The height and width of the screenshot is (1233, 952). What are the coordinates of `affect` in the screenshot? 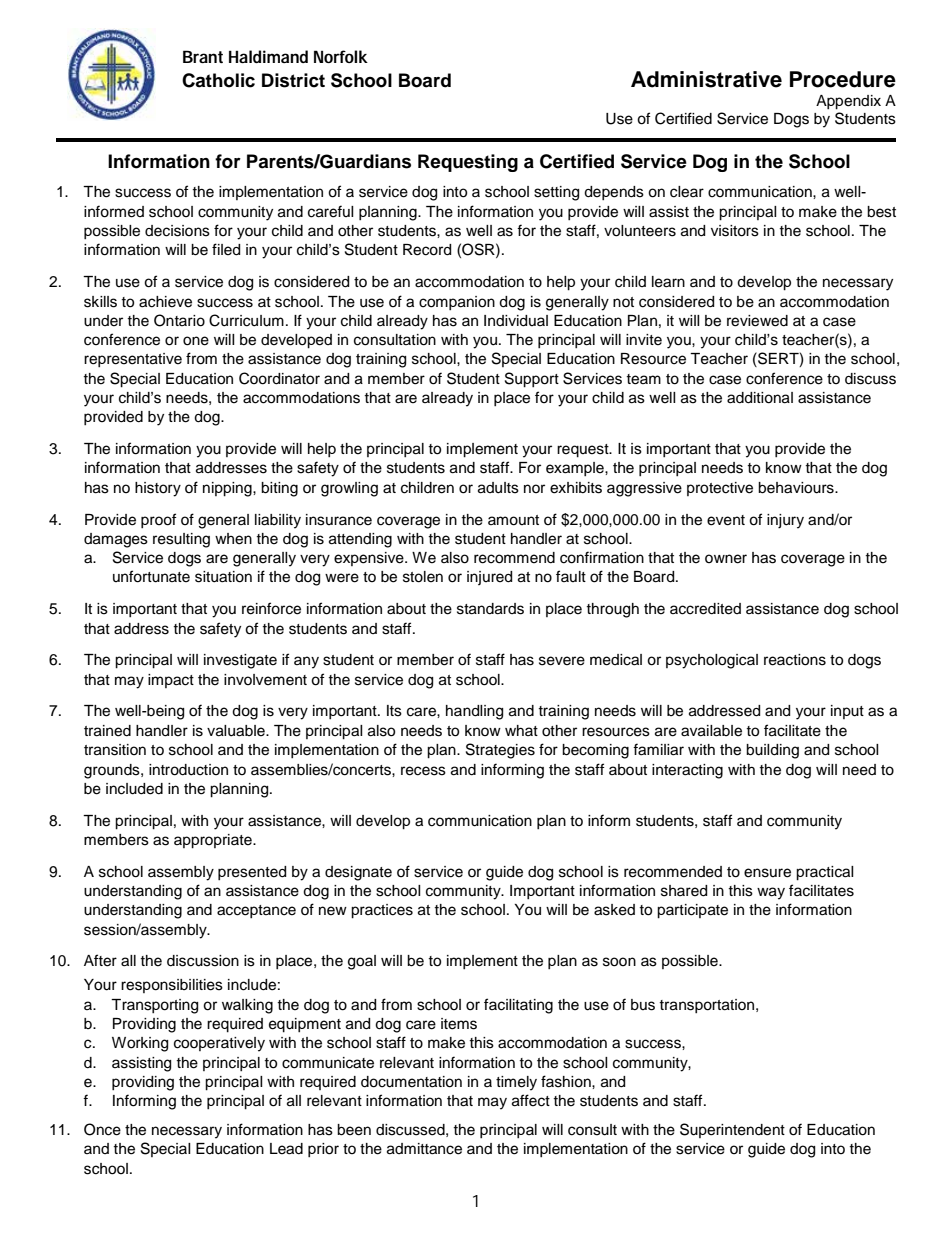 It's located at (531, 1100).
